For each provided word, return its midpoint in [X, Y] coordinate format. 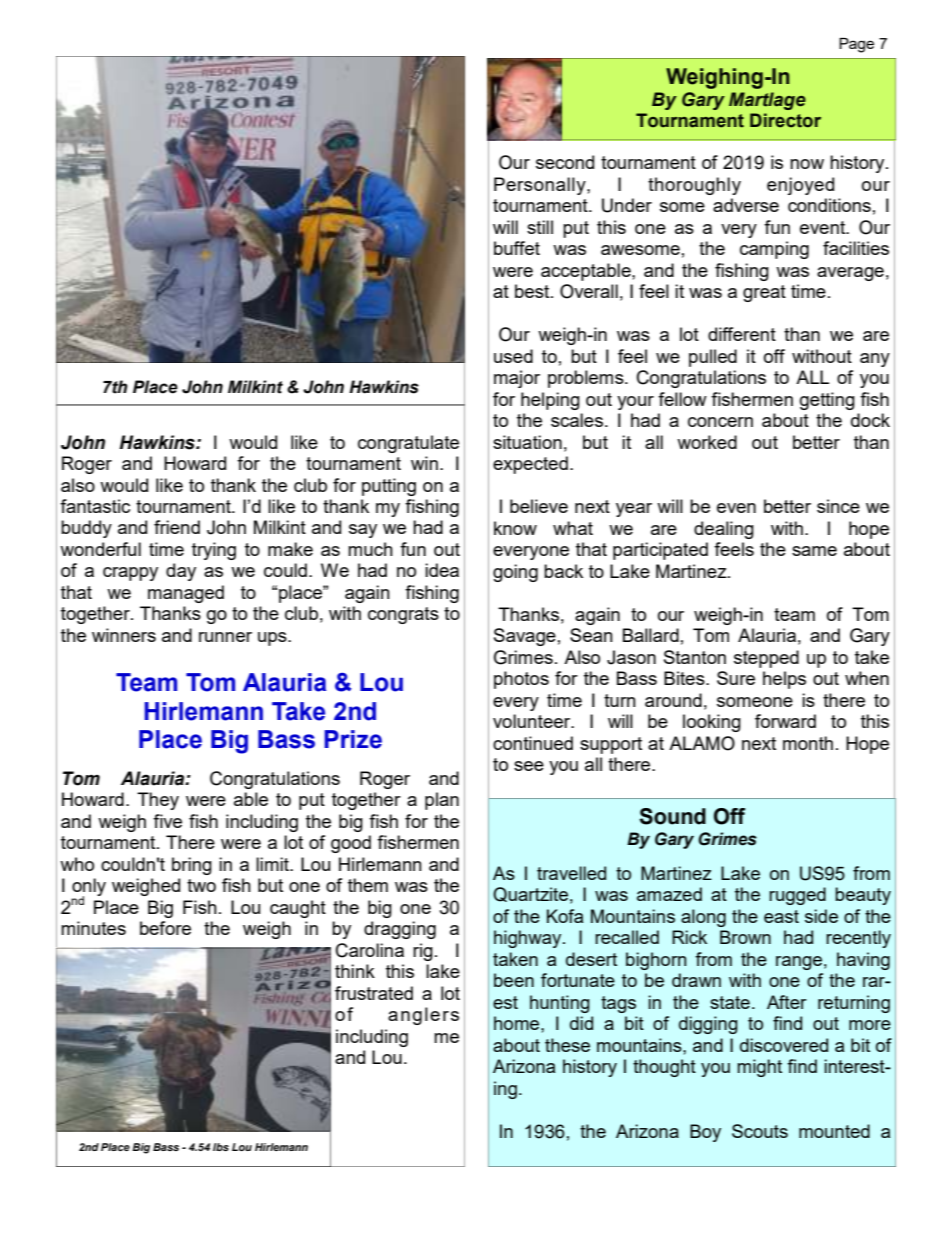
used [513, 356]
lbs [221, 1147]
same [814, 551]
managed [186, 594]
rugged [797, 896]
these [567, 1045]
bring [192, 866]
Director [785, 120]
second [565, 162]
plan [442, 801]
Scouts [760, 1131]
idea [442, 570]
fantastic [95, 506]
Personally [541, 186]
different [742, 334]
